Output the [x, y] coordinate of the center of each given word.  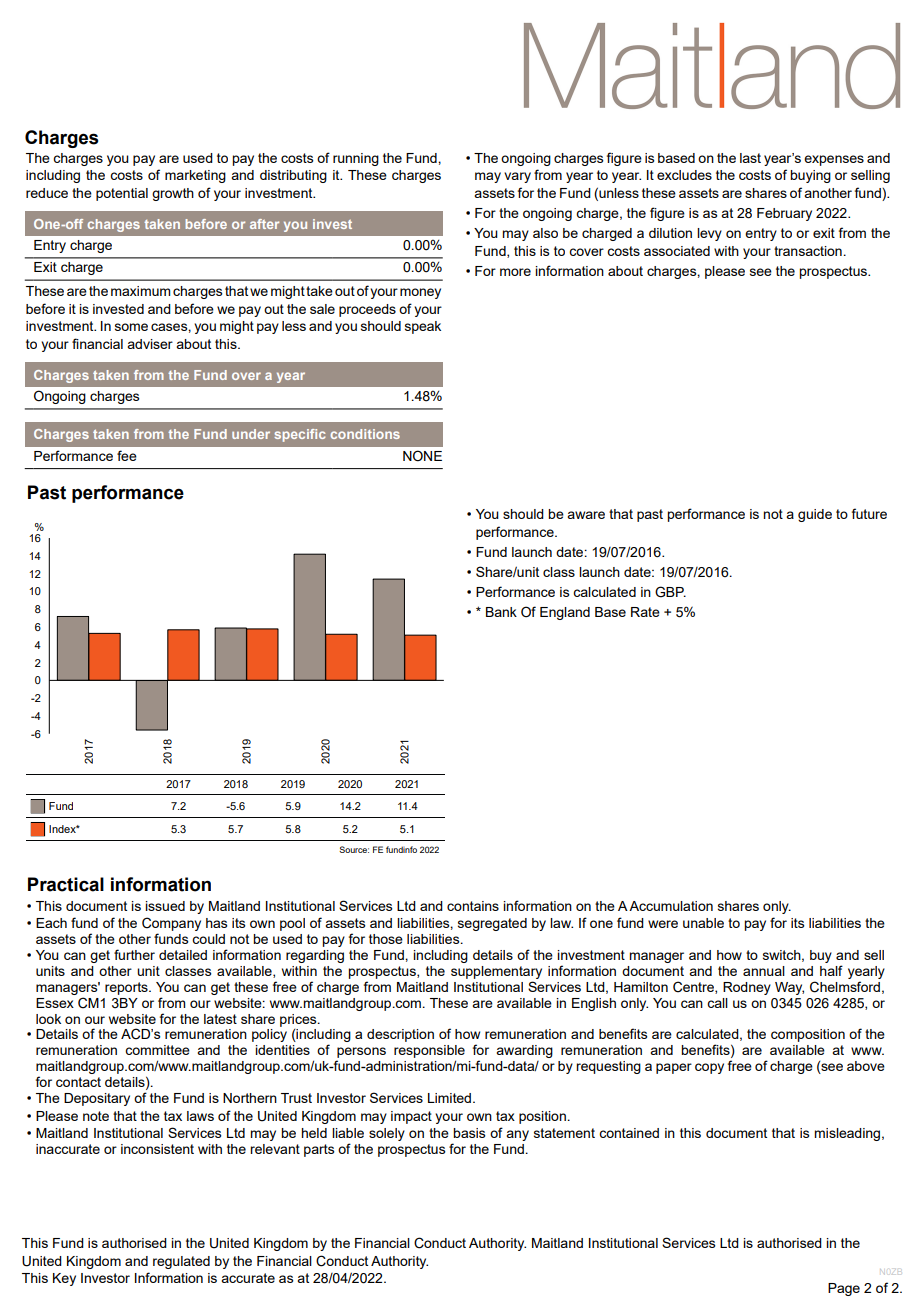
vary [517, 177]
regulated [181, 1262]
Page [844, 1289]
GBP [670, 592]
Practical [66, 884]
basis [469, 1133]
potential [122, 194]
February [784, 214]
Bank [501, 612]
